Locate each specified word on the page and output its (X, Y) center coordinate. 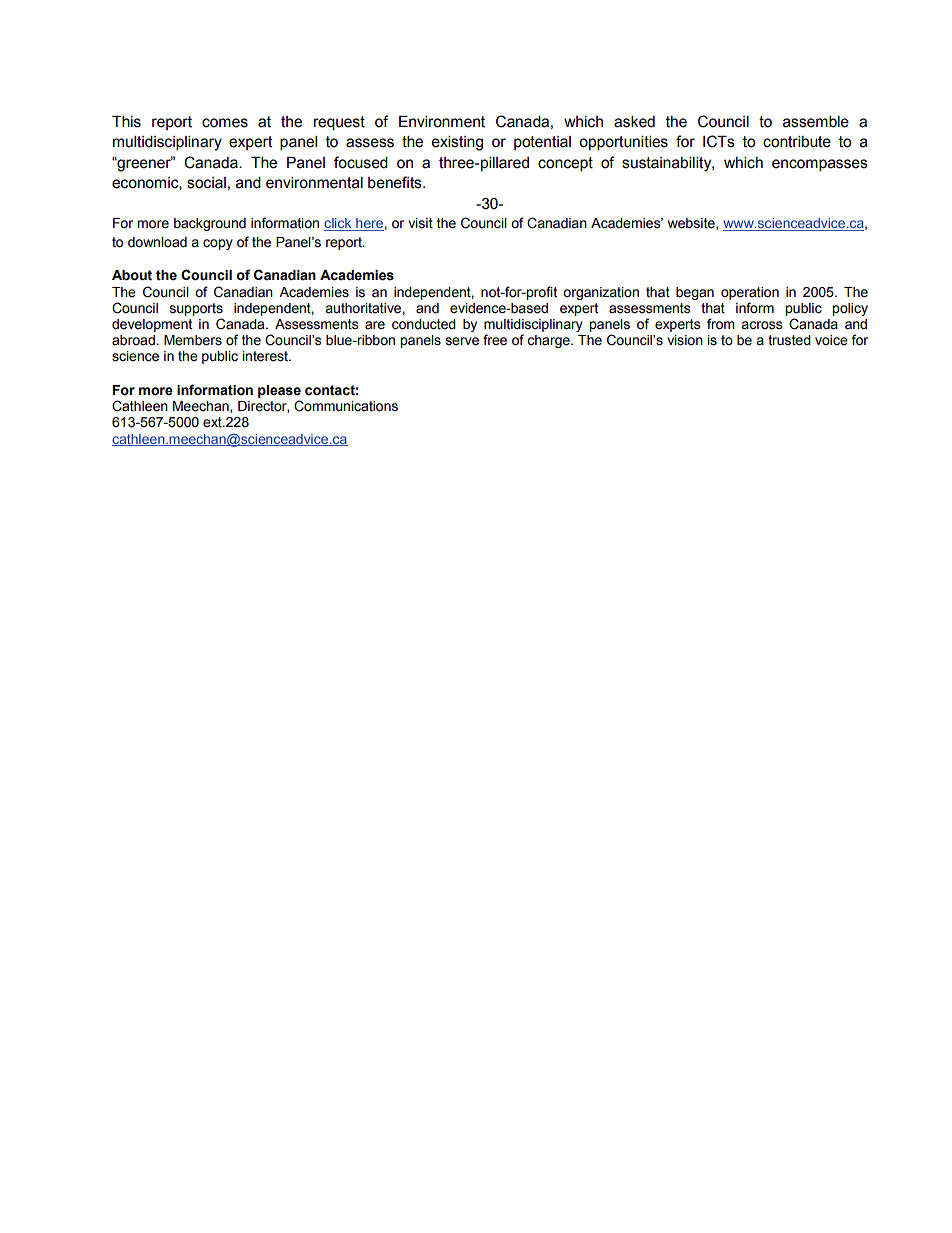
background (210, 224)
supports (196, 309)
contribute (797, 142)
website (692, 224)
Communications (346, 406)
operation (750, 293)
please (279, 391)
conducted (424, 324)
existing (457, 143)
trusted (789, 340)
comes (225, 123)
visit (420, 223)
